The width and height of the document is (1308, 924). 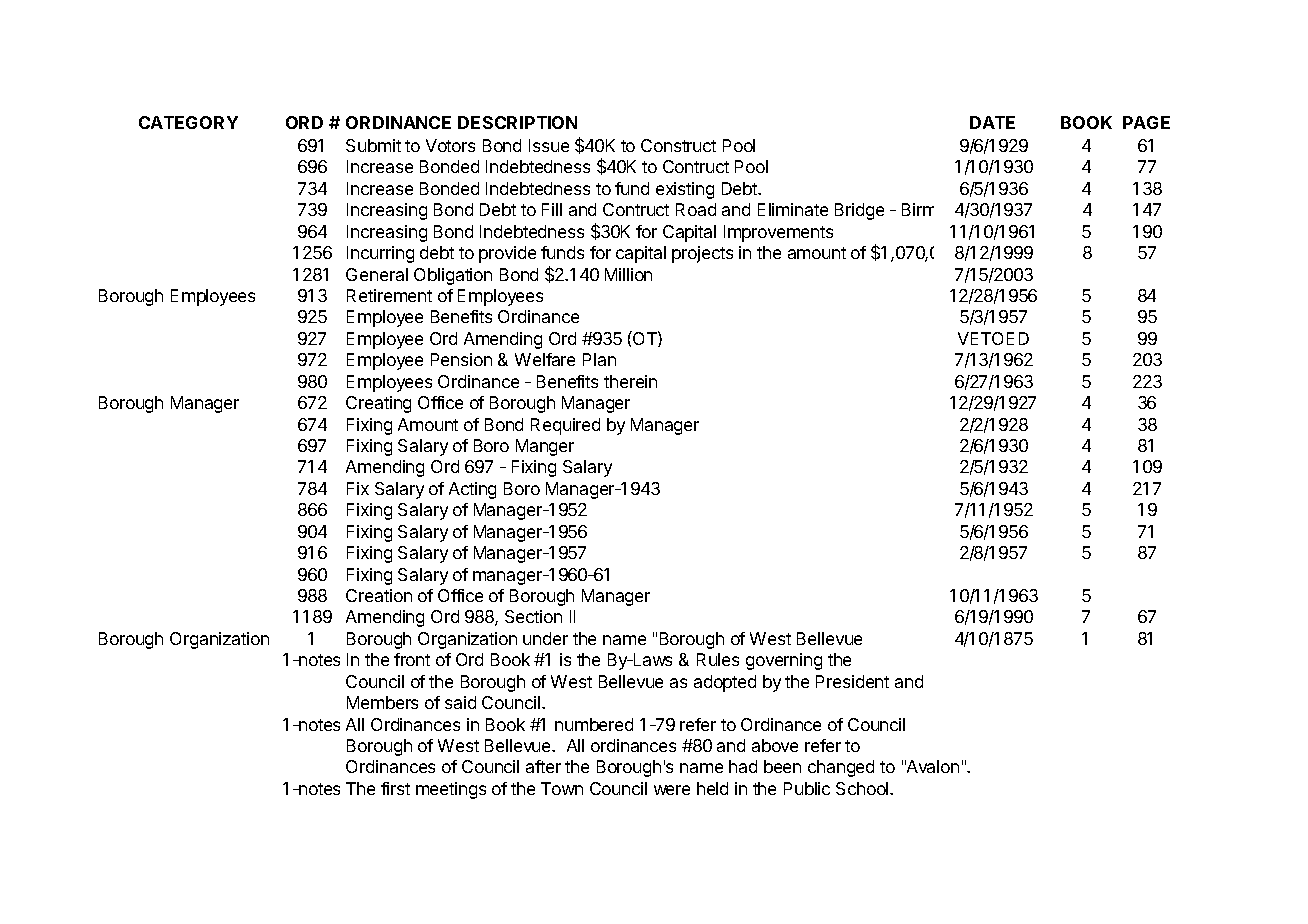 What do you see at coordinates (949, 210) in the document?
I see `Birmingham` at bounding box center [949, 210].
